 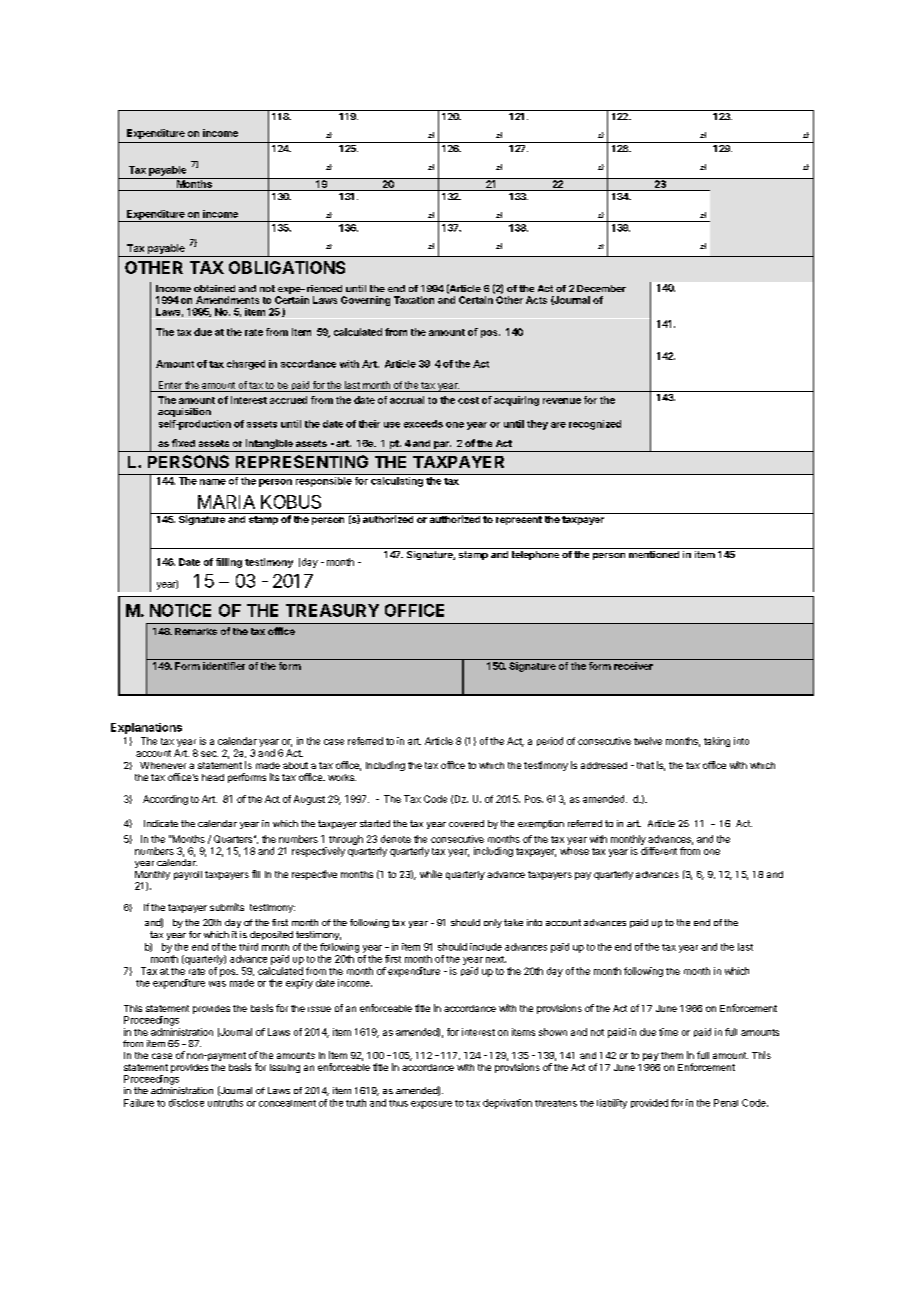 I want to click on name, so click(x=213, y=482).
